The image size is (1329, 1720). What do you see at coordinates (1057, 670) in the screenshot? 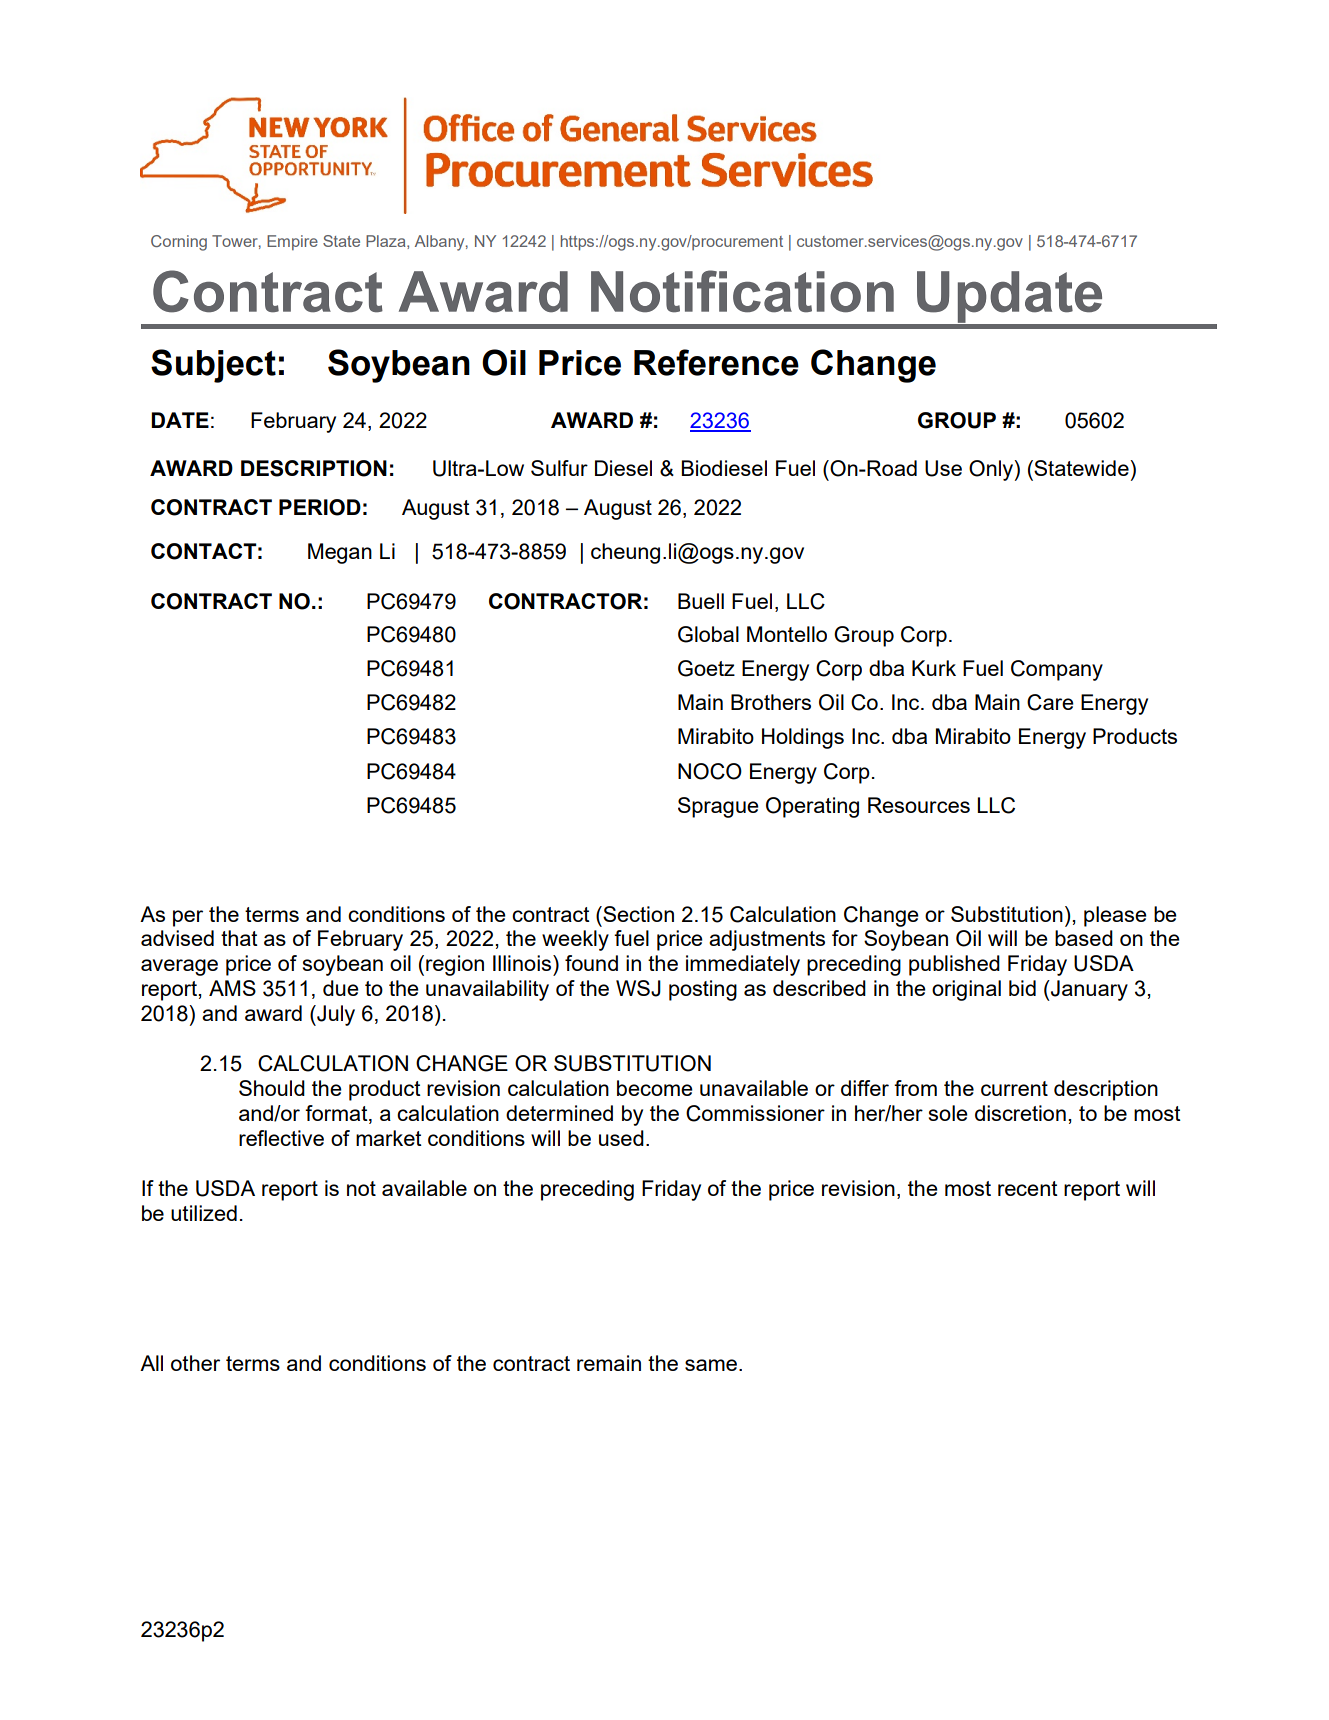
I see `Company` at bounding box center [1057, 670].
